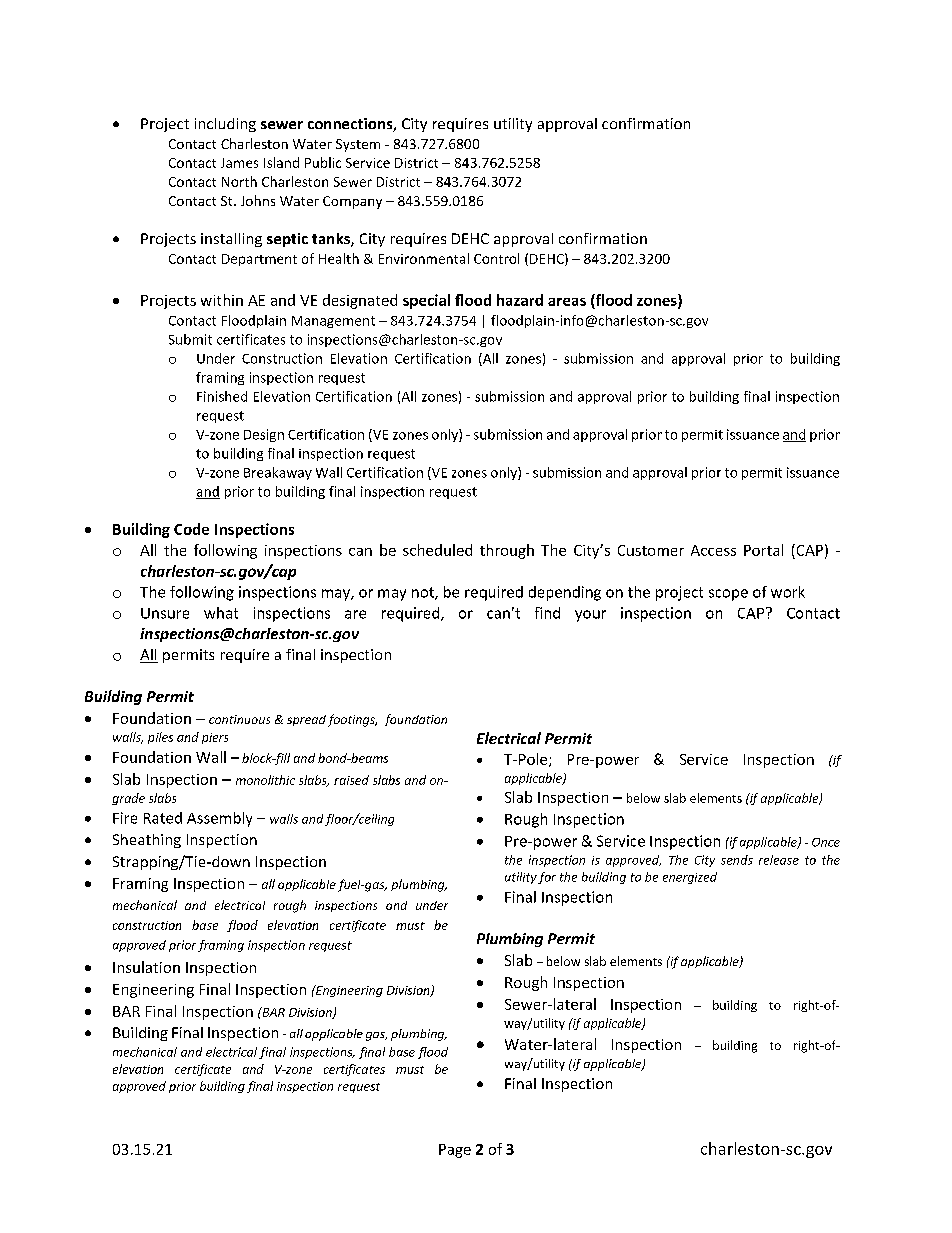 The image size is (952, 1233). I want to click on Insulation, so click(146, 967).
